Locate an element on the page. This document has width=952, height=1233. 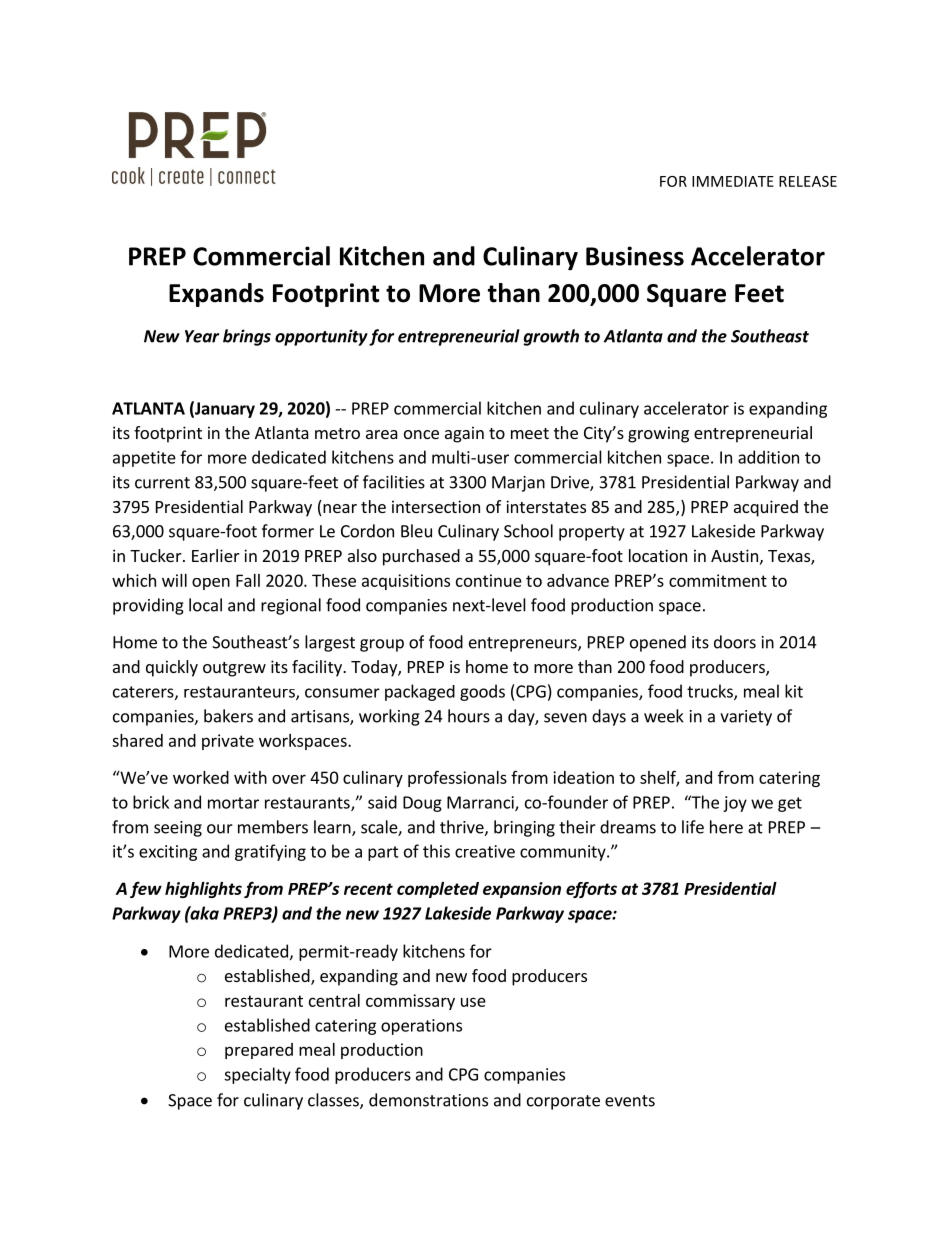
acquired is located at coordinates (766, 508).
